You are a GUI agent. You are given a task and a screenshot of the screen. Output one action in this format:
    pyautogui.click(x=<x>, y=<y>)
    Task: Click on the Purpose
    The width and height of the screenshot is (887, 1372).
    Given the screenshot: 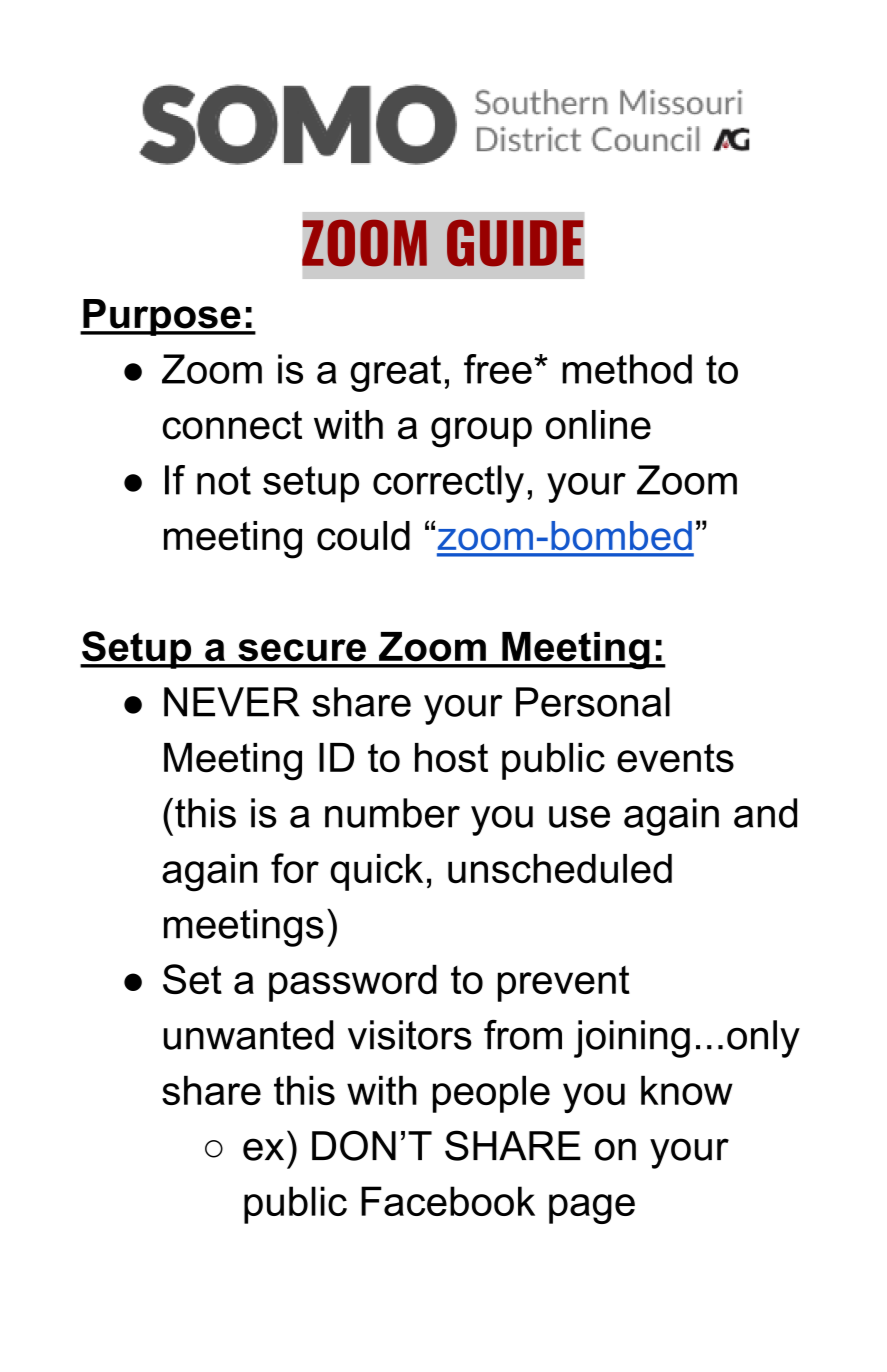 What is the action you would take?
    pyautogui.click(x=162, y=317)
